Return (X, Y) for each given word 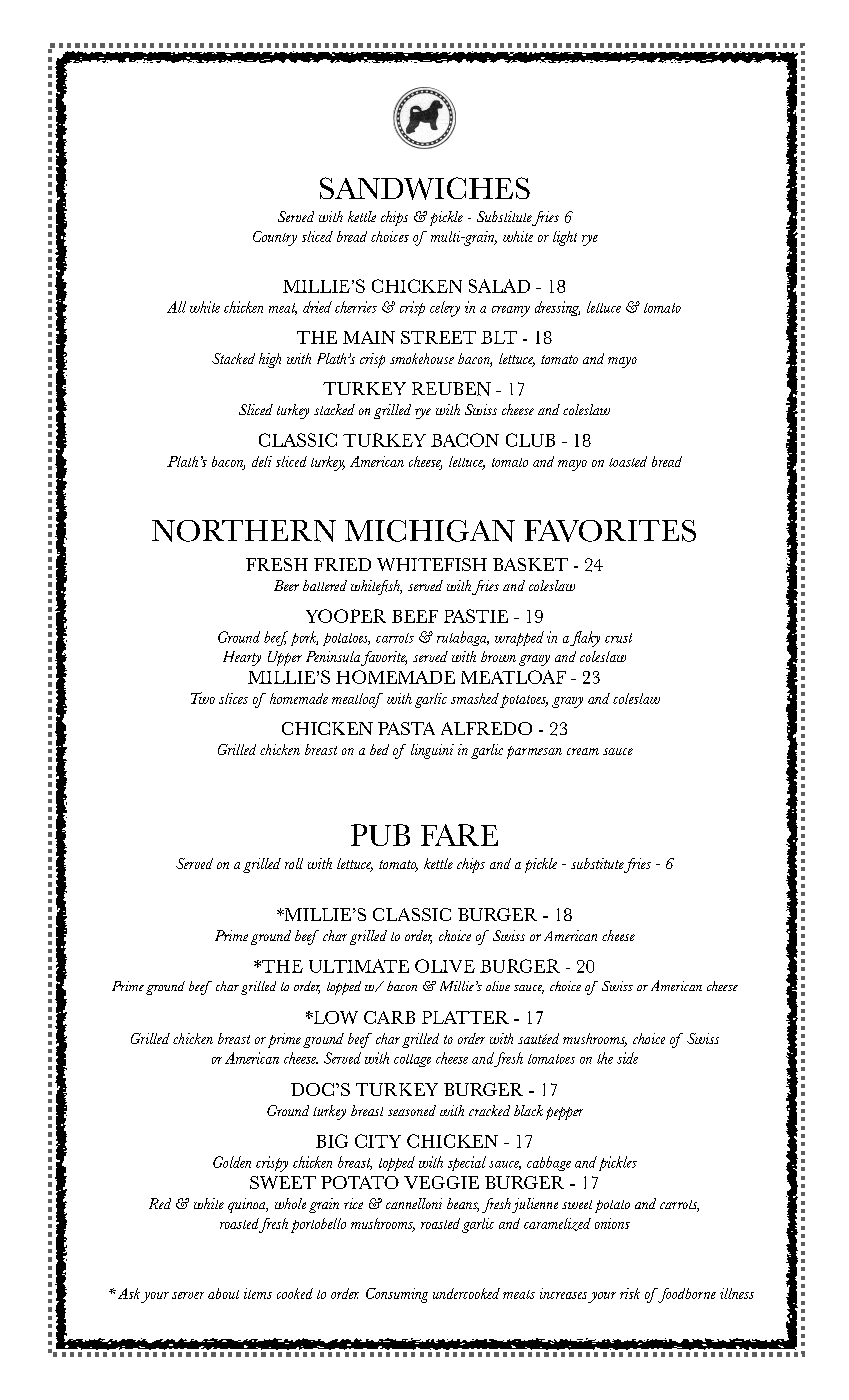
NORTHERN (244, 531)
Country (275, 238)
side (627, 1058)
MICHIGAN (430, 531)
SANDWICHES (425, 188)
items (258, 1293)
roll (294, 863)
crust (618, 638)
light (565, 238)
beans (463, 1205)
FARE (459, 835)
